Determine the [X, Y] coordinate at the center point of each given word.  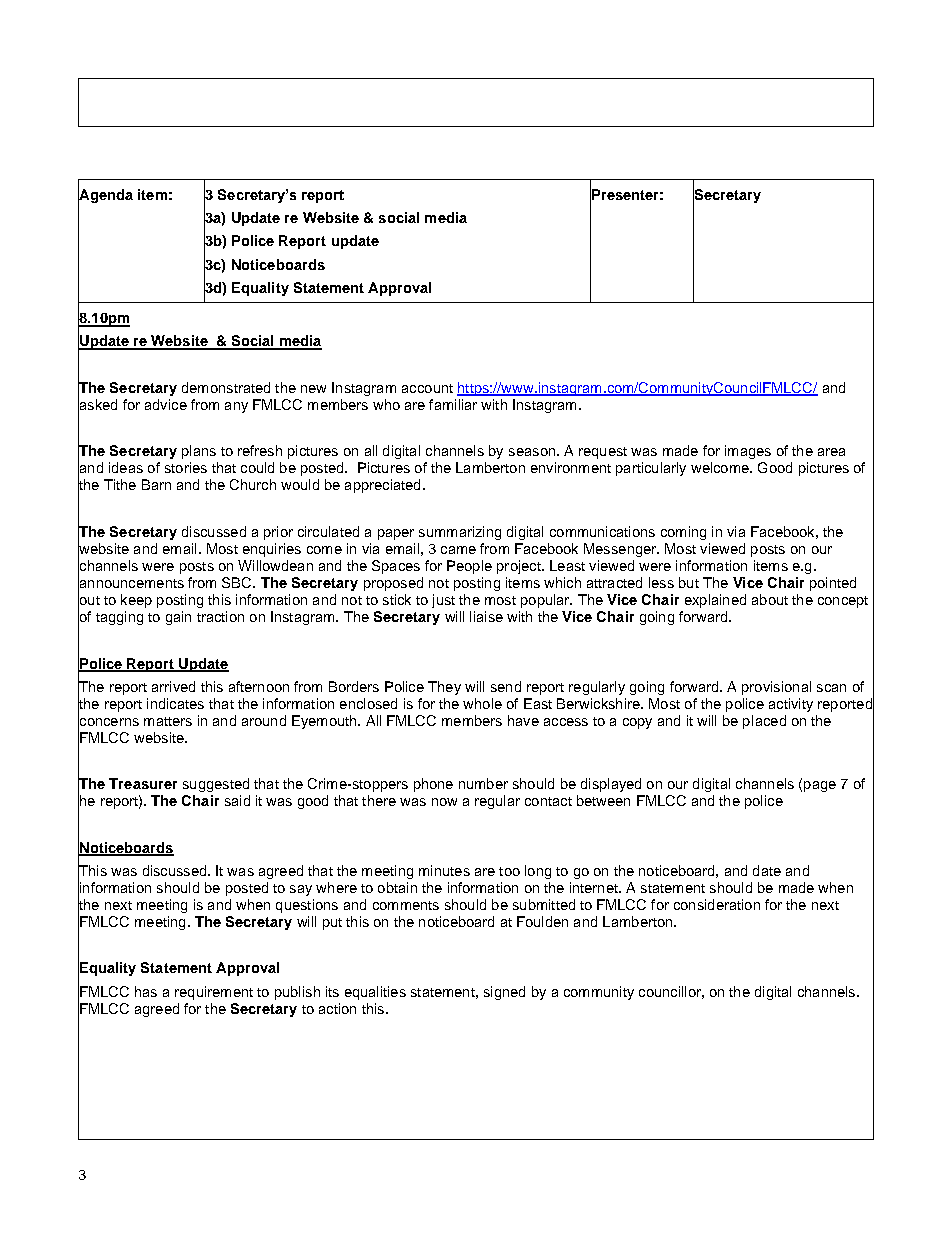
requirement [214, 993]
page [820, 786]
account [427, 388]
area [831, 452]
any [236, 407]
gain [178, 618]
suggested [216, 785]
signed [504, 993]
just [443, 601]
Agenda [105, 196]
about [770, 599]
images [748, 452]
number [483, 783]
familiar [453, 404]
